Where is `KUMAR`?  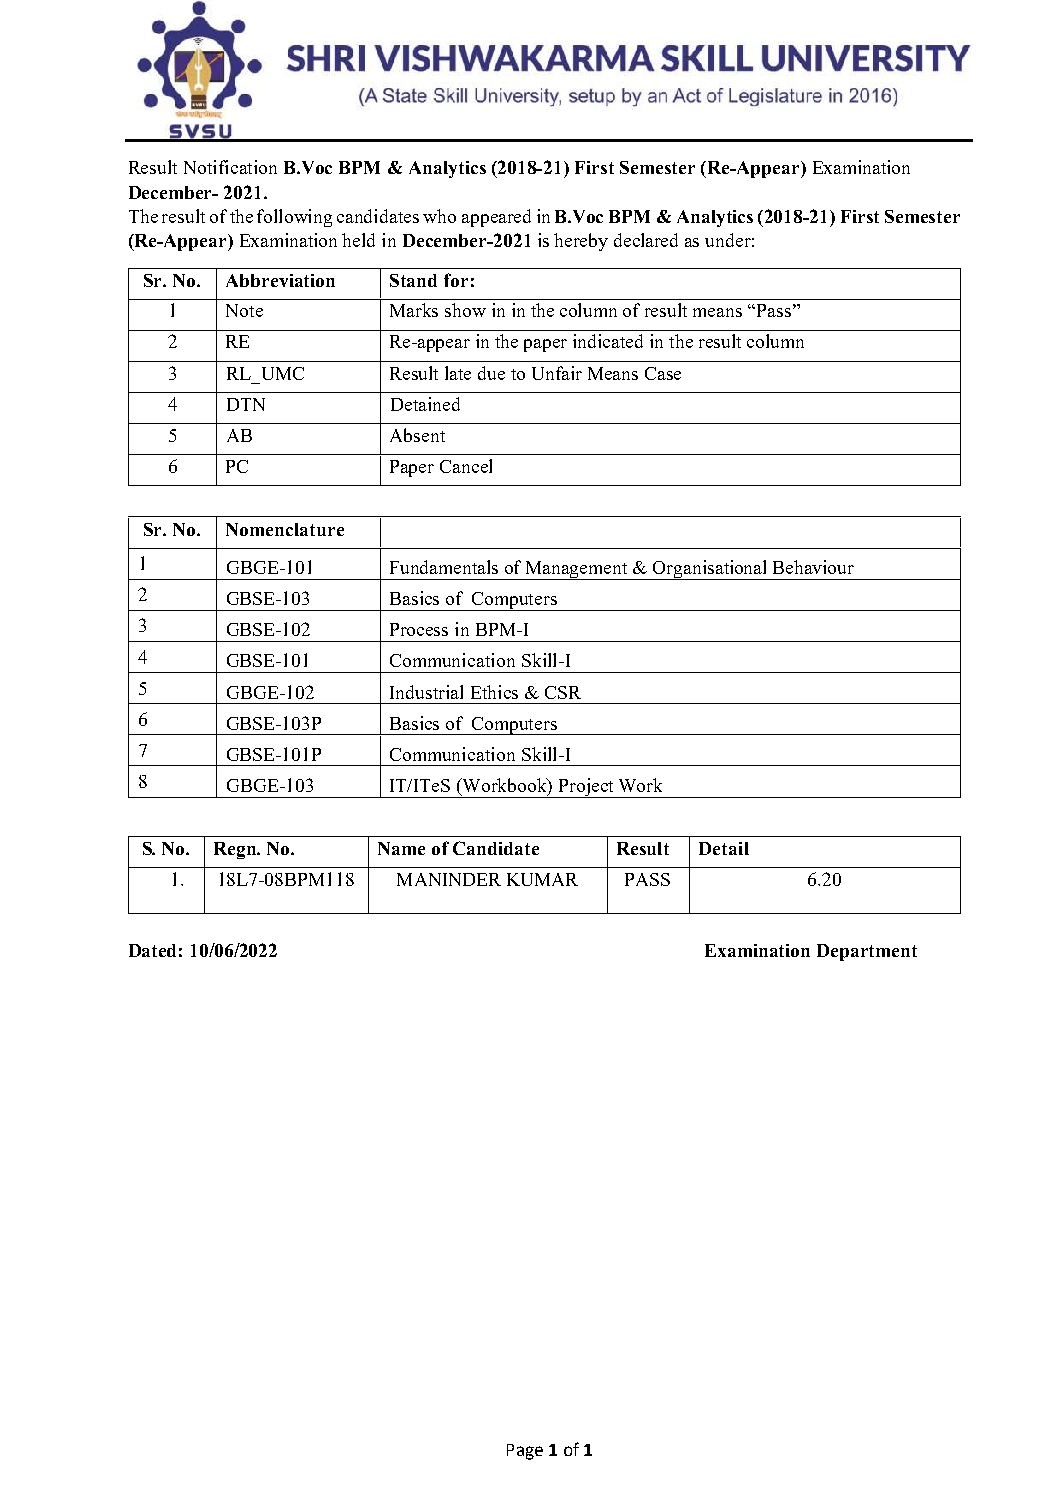
KUMAR is located at coordinates (542, 879).
